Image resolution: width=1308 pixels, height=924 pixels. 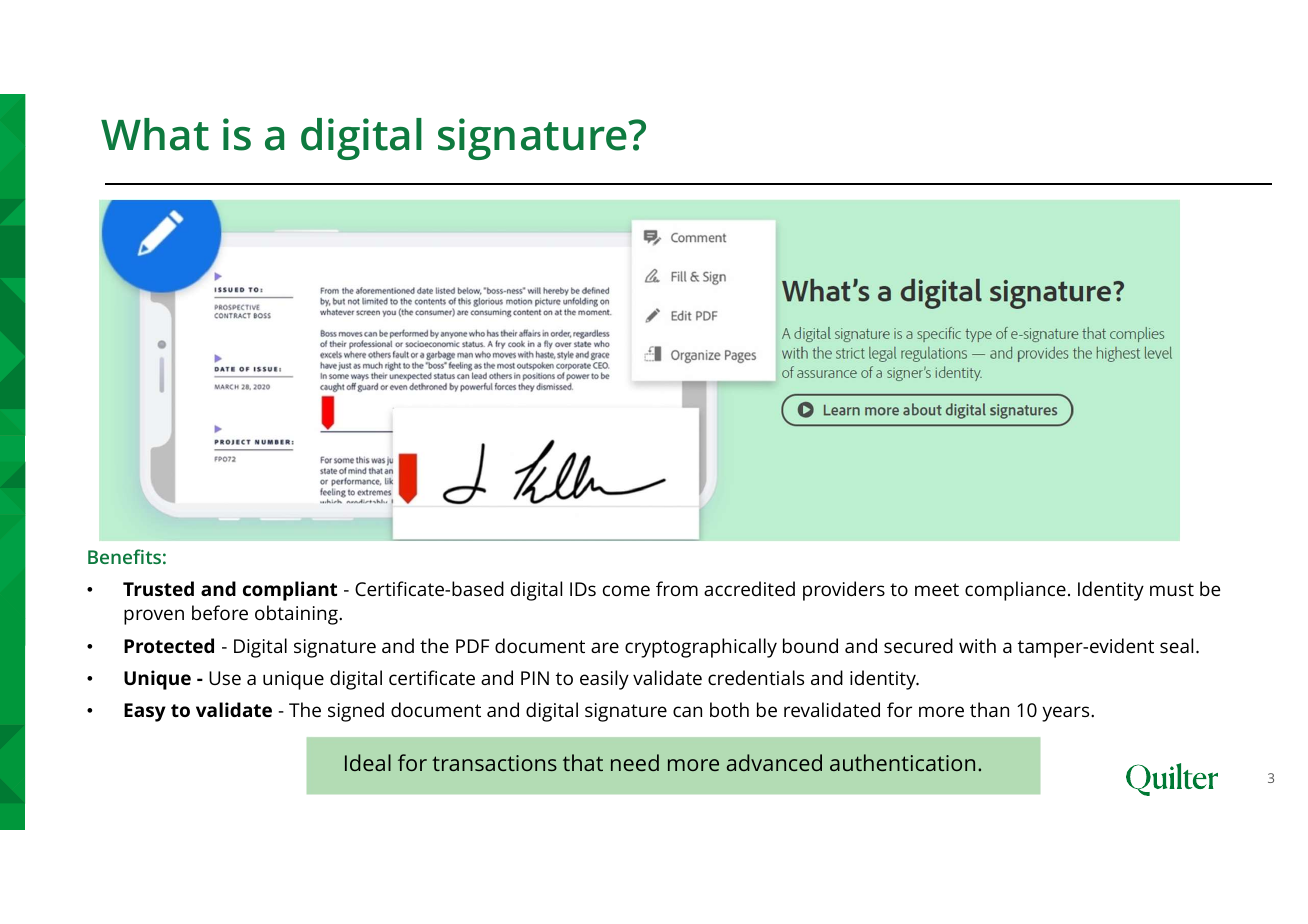 I want to click on must, so click(x=1172, y=589).
